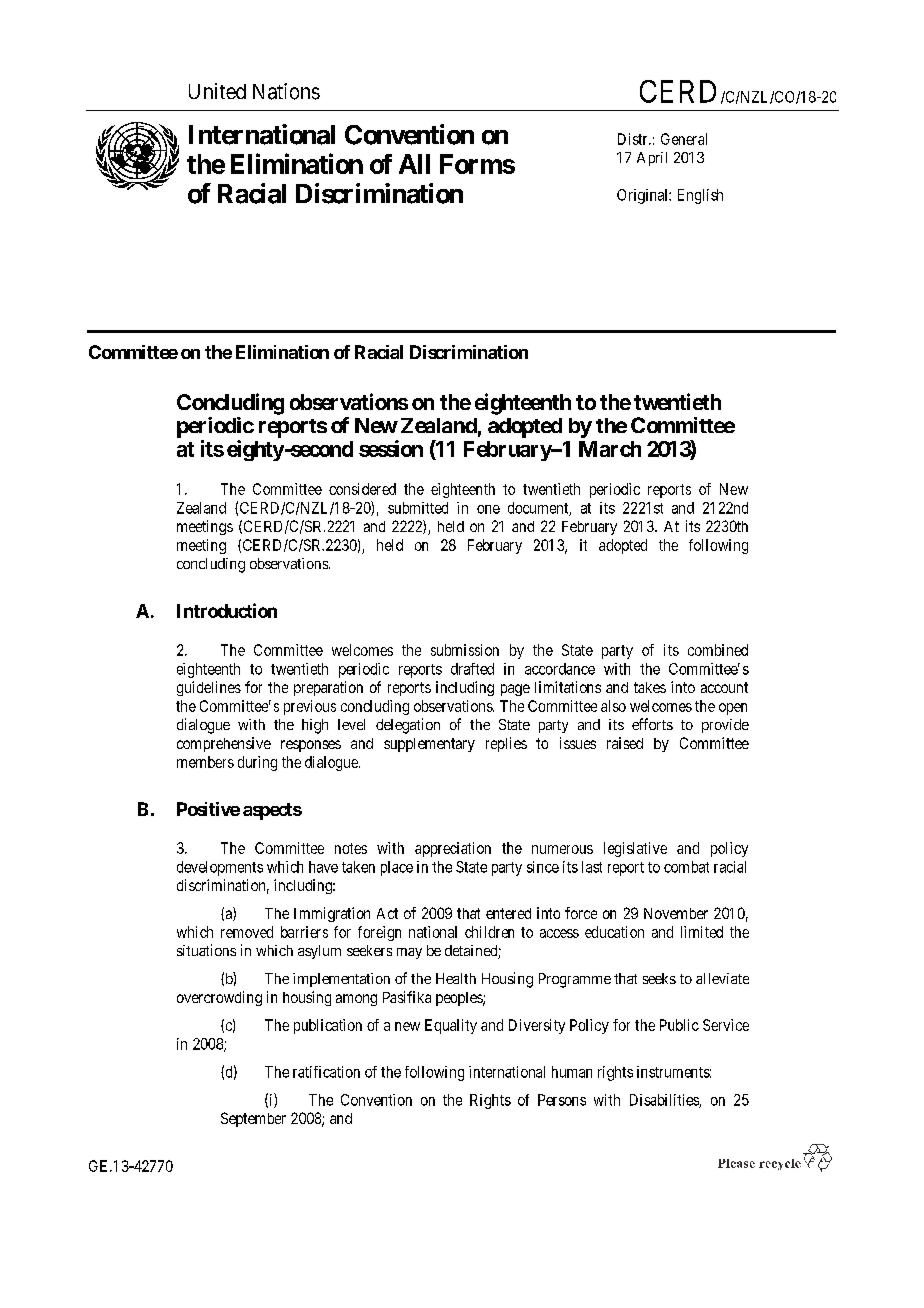  What do you see at coordinates (451, 1026) in the screenshot?
I see `Equality` at bounding box center [451, 1026].
